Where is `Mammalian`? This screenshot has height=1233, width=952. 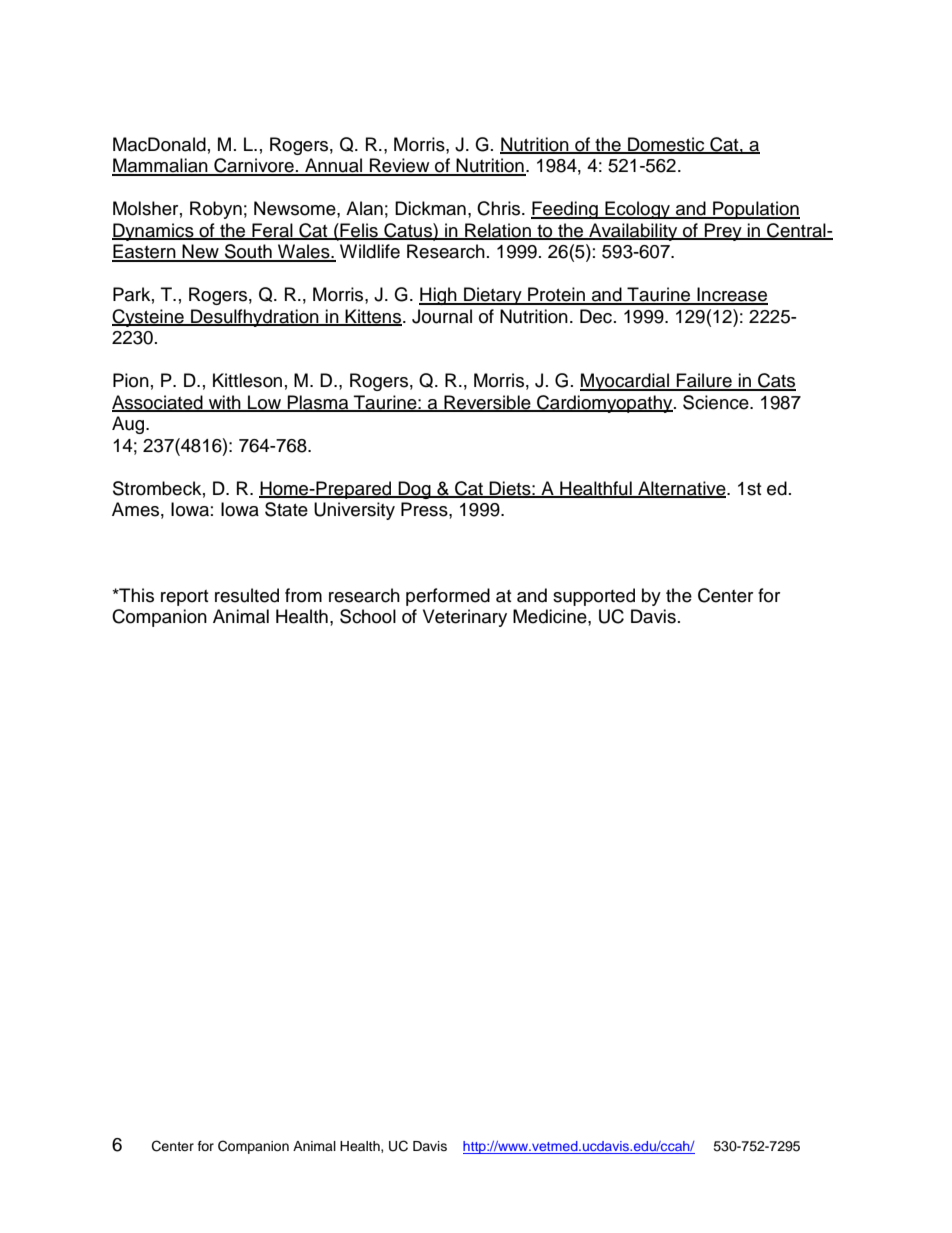 Mammalian is located at coordinates (161, 166).
